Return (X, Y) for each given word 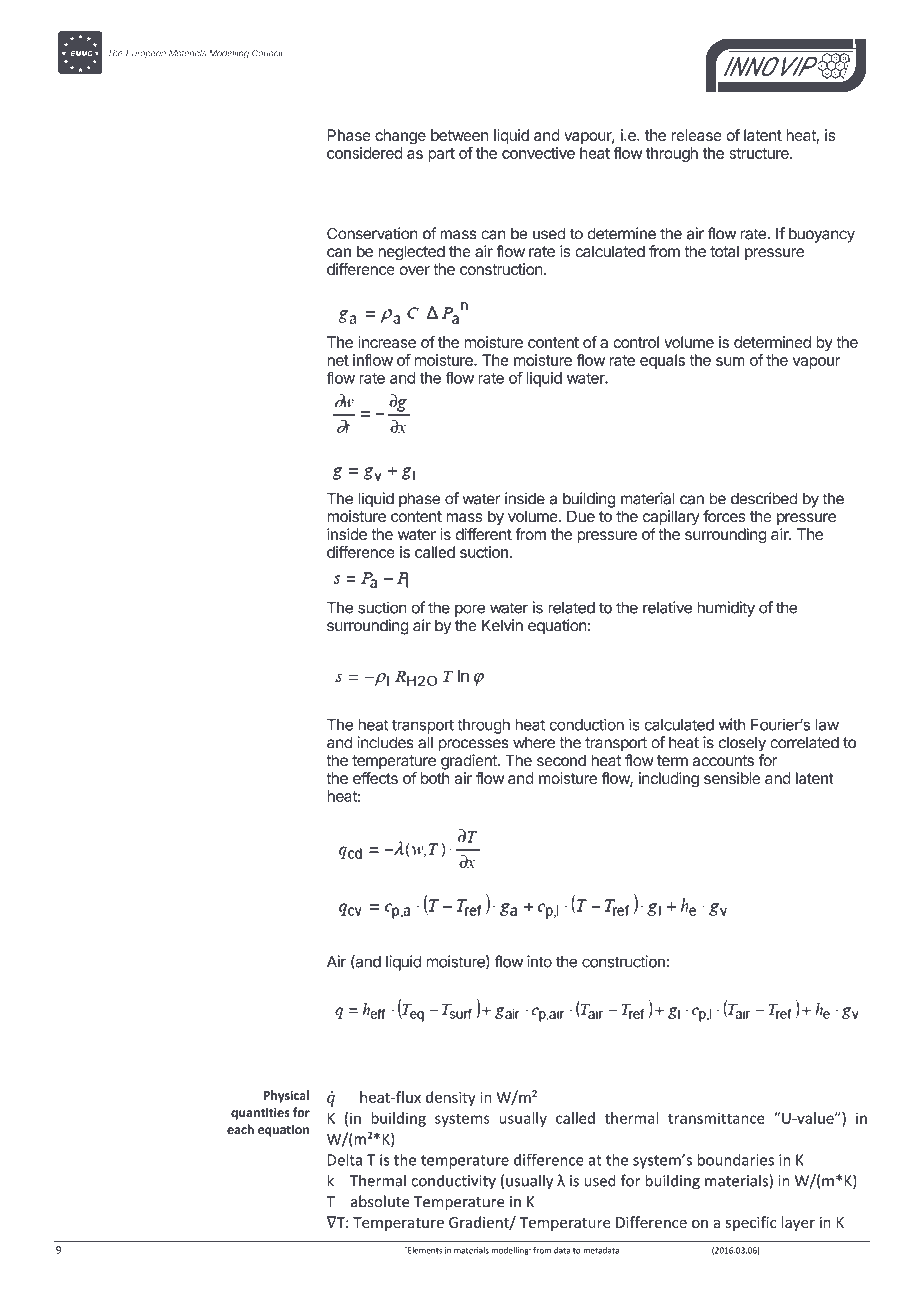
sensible (732, 778)
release (696, 135)
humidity (726, 609)
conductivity (453, 1182)
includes (386, 742)
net (338, 360)
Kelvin (502, 625)
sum (730, 361)
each (240, 1129)
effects (375, 778)
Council (267, 53)
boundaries (735, 1159)
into (539, 961)
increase (387, 342)
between (459, 135)
